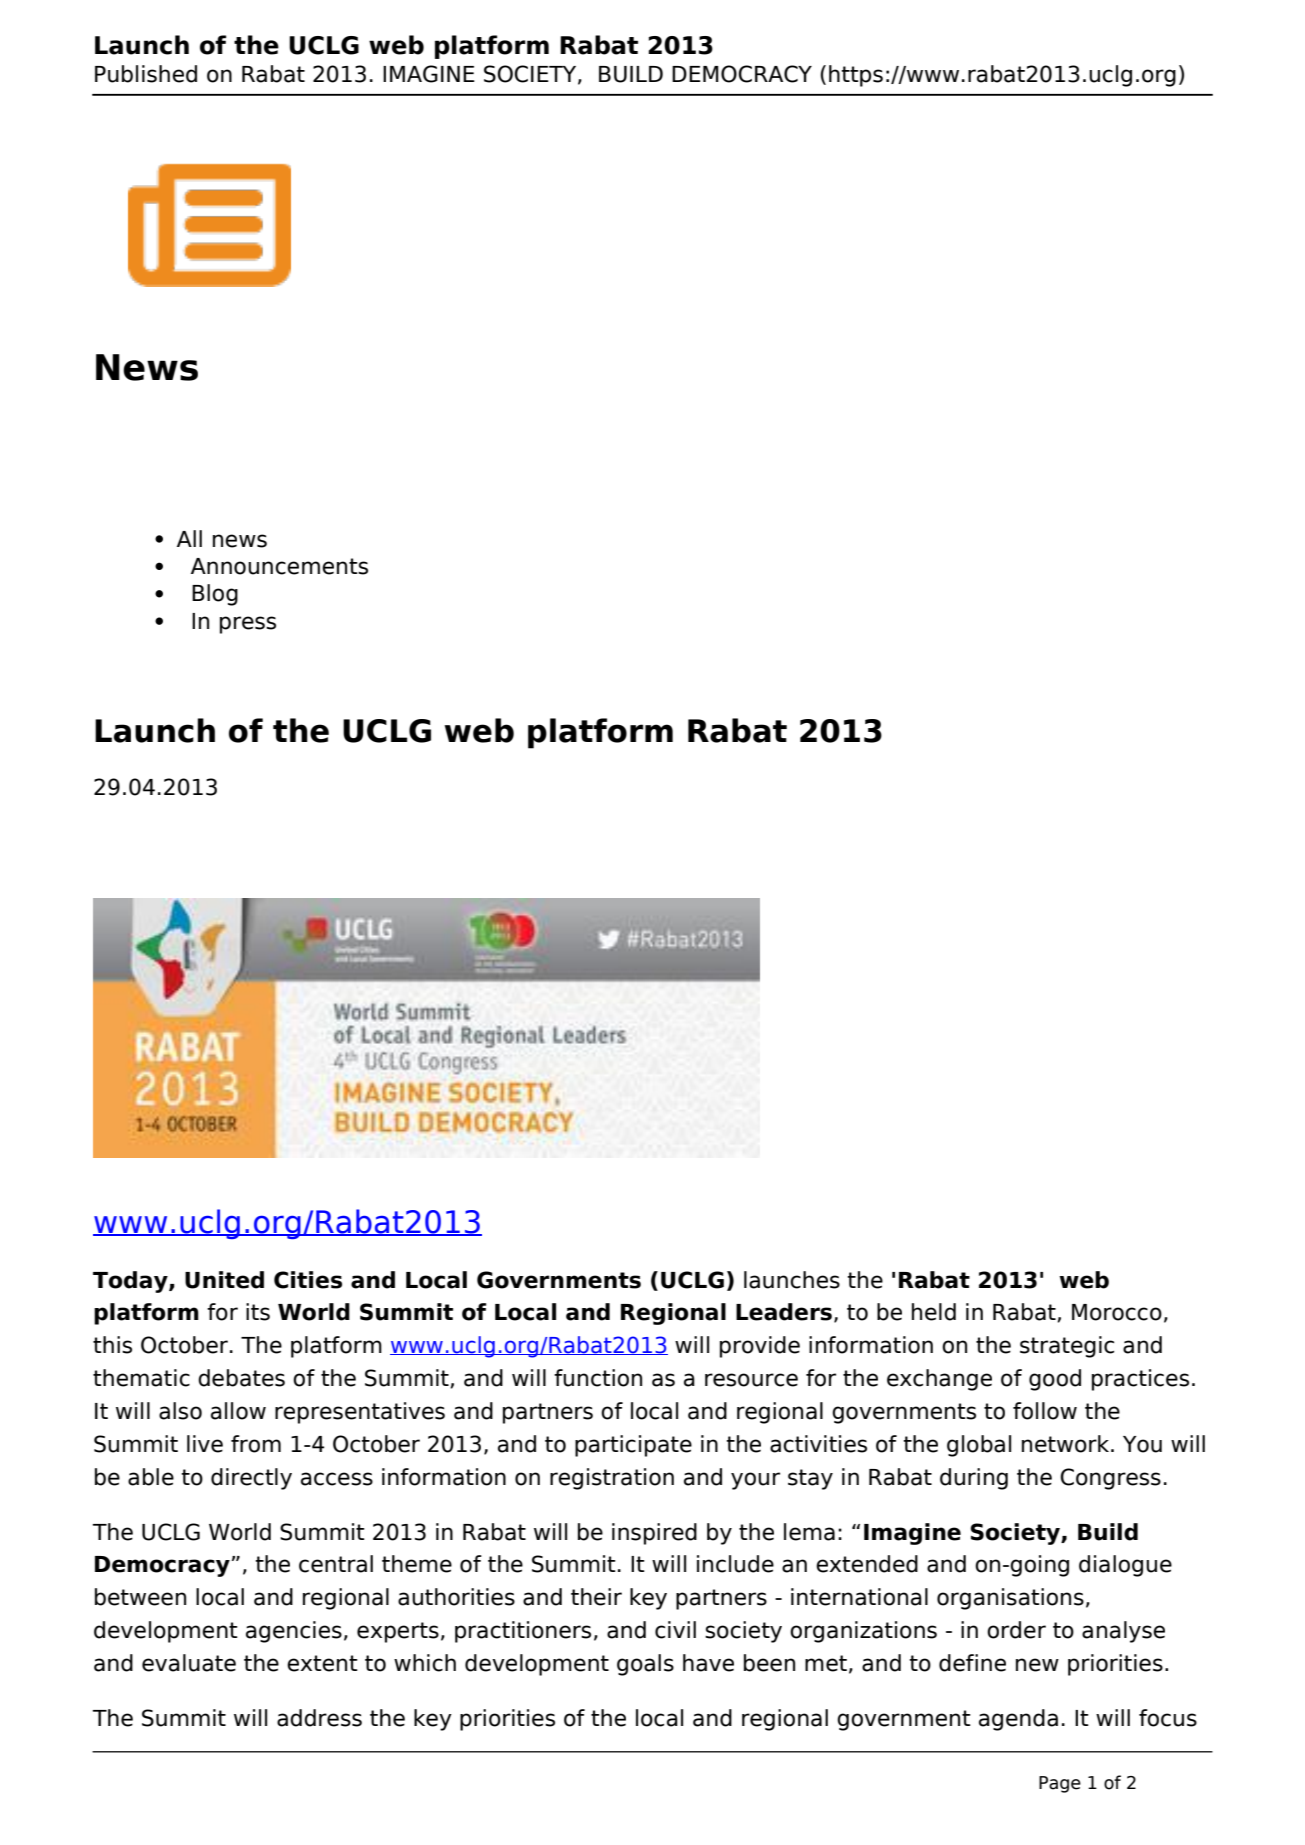 This image has height=1845, width=1305. What do you see at coordinates (934, 1312) in the image?
I see `held` at bounding box center [934, 1312].
